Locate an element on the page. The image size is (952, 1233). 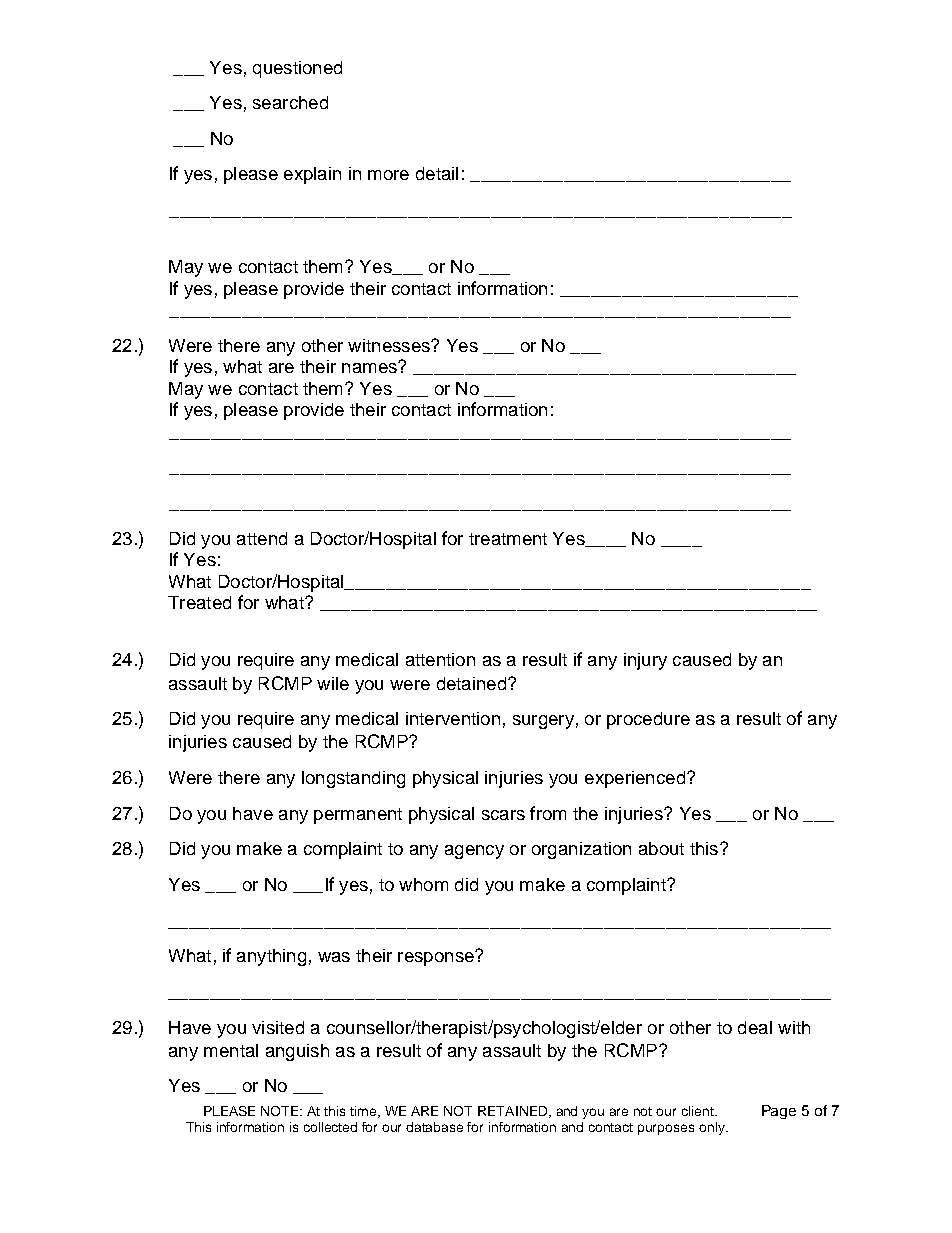
more is located at coordinates (388, 175).
